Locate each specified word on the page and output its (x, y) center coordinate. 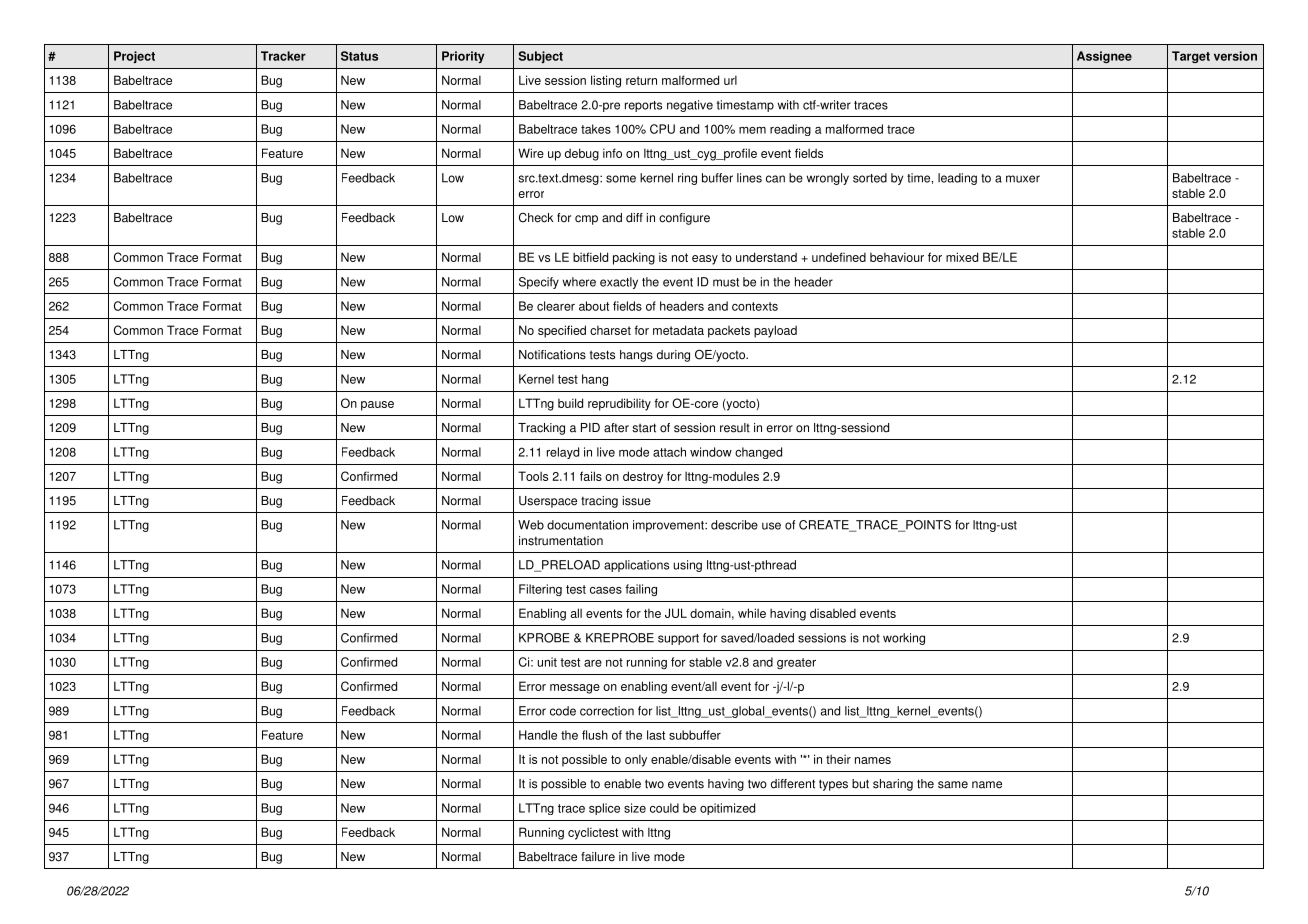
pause (377, 406)
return (641, 80)
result (735, 428)
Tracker (283, 56)
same (953, 785)
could (664, 808)
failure (598, 857)
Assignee (1104, 57)
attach (669, 452)
